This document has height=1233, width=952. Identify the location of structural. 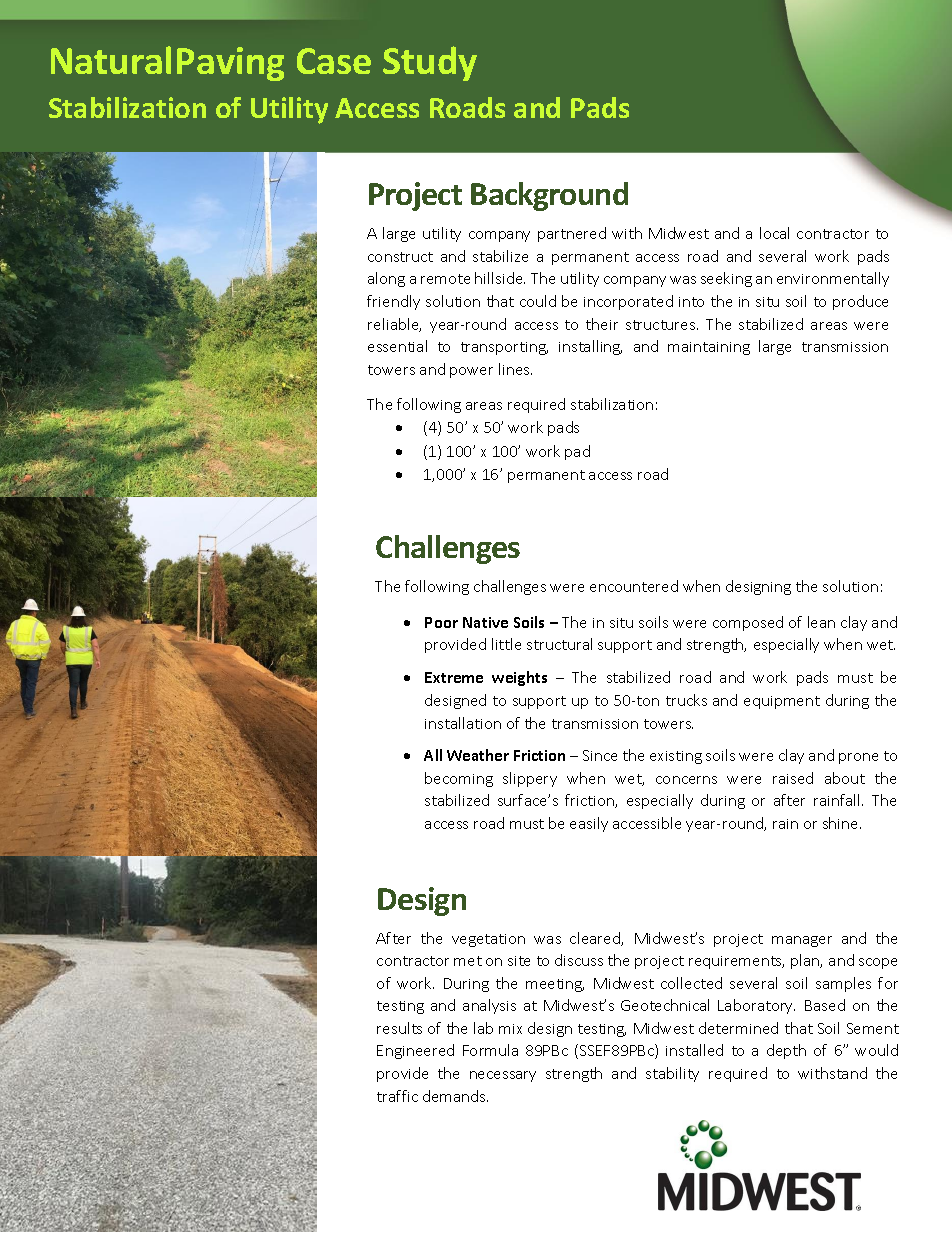
(559, 644).
